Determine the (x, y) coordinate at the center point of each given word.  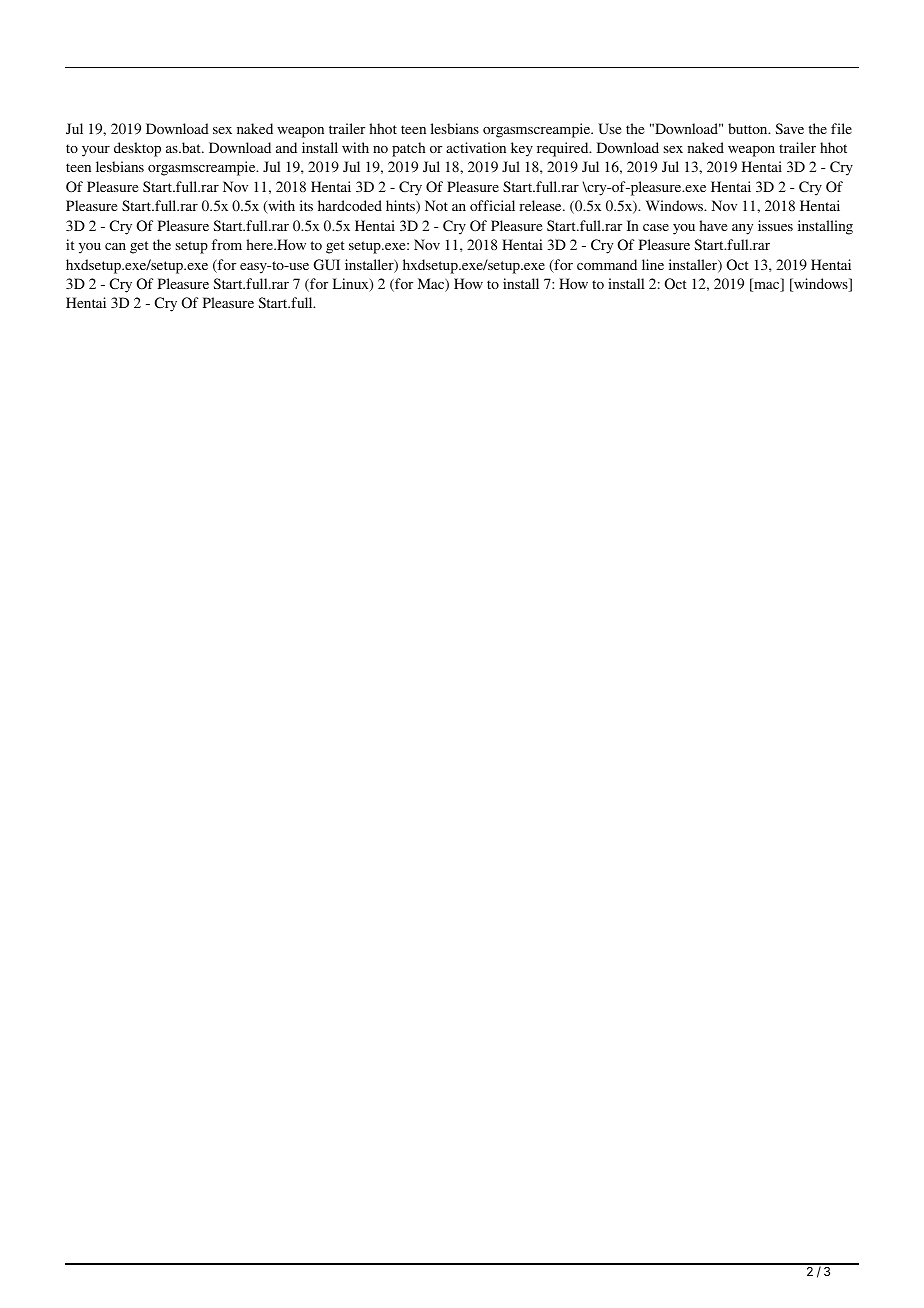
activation (476, 147)
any (742, 229)
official (492, 205)
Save (789, 128)
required (564, 149)
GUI (327, 265)
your (96, 151)
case (656, 227)
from (227, 244)
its (306, 205)
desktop (137, 149)
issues (775, 225)
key (522, 149)
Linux (352, 285)
